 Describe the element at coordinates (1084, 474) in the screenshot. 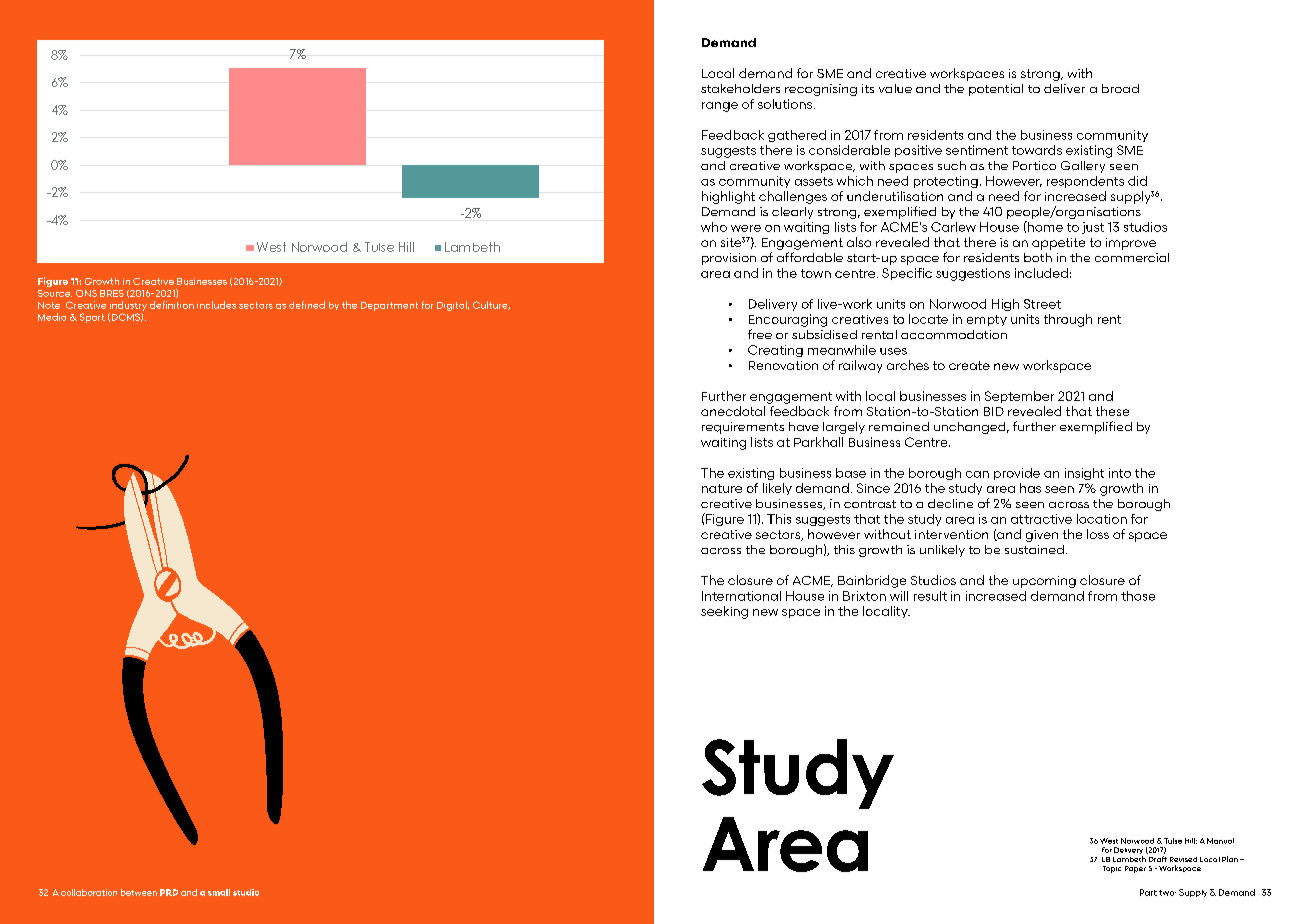

I see `insight` at that location.
